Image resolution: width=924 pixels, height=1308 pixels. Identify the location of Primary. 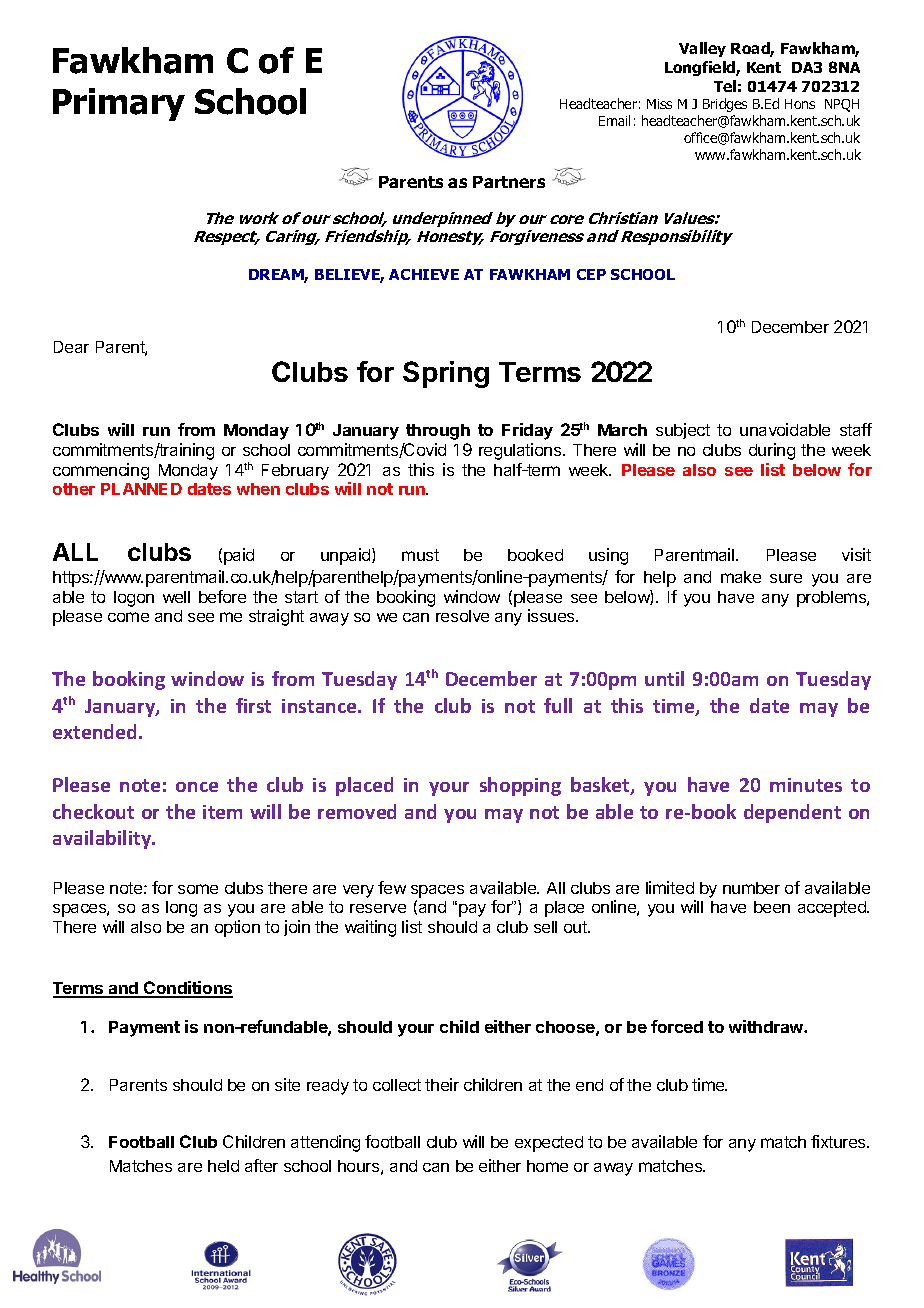
(119, 104).
